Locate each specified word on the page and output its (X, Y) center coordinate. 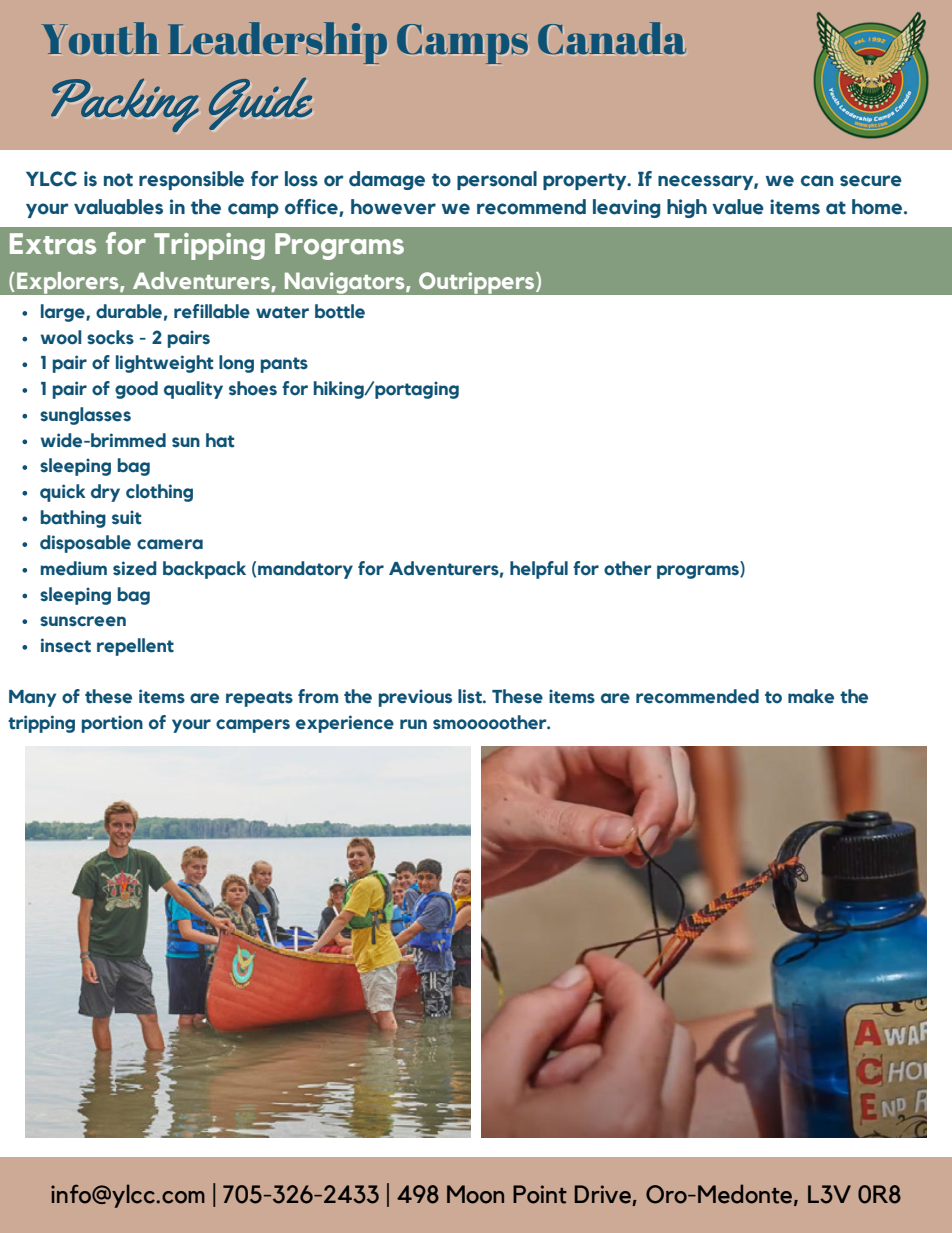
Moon (475, 1194)
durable (129, 311)
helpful (539, 570)
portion (112, 724)
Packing (125, 105)
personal (497, 180)
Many (32, 698)
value (738, 207)
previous (415, 698)
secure (871, 181)
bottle (340, 311)
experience (345, 724)
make (811, 696)
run (413, 724)
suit (126, 517)
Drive (603, 1194)
